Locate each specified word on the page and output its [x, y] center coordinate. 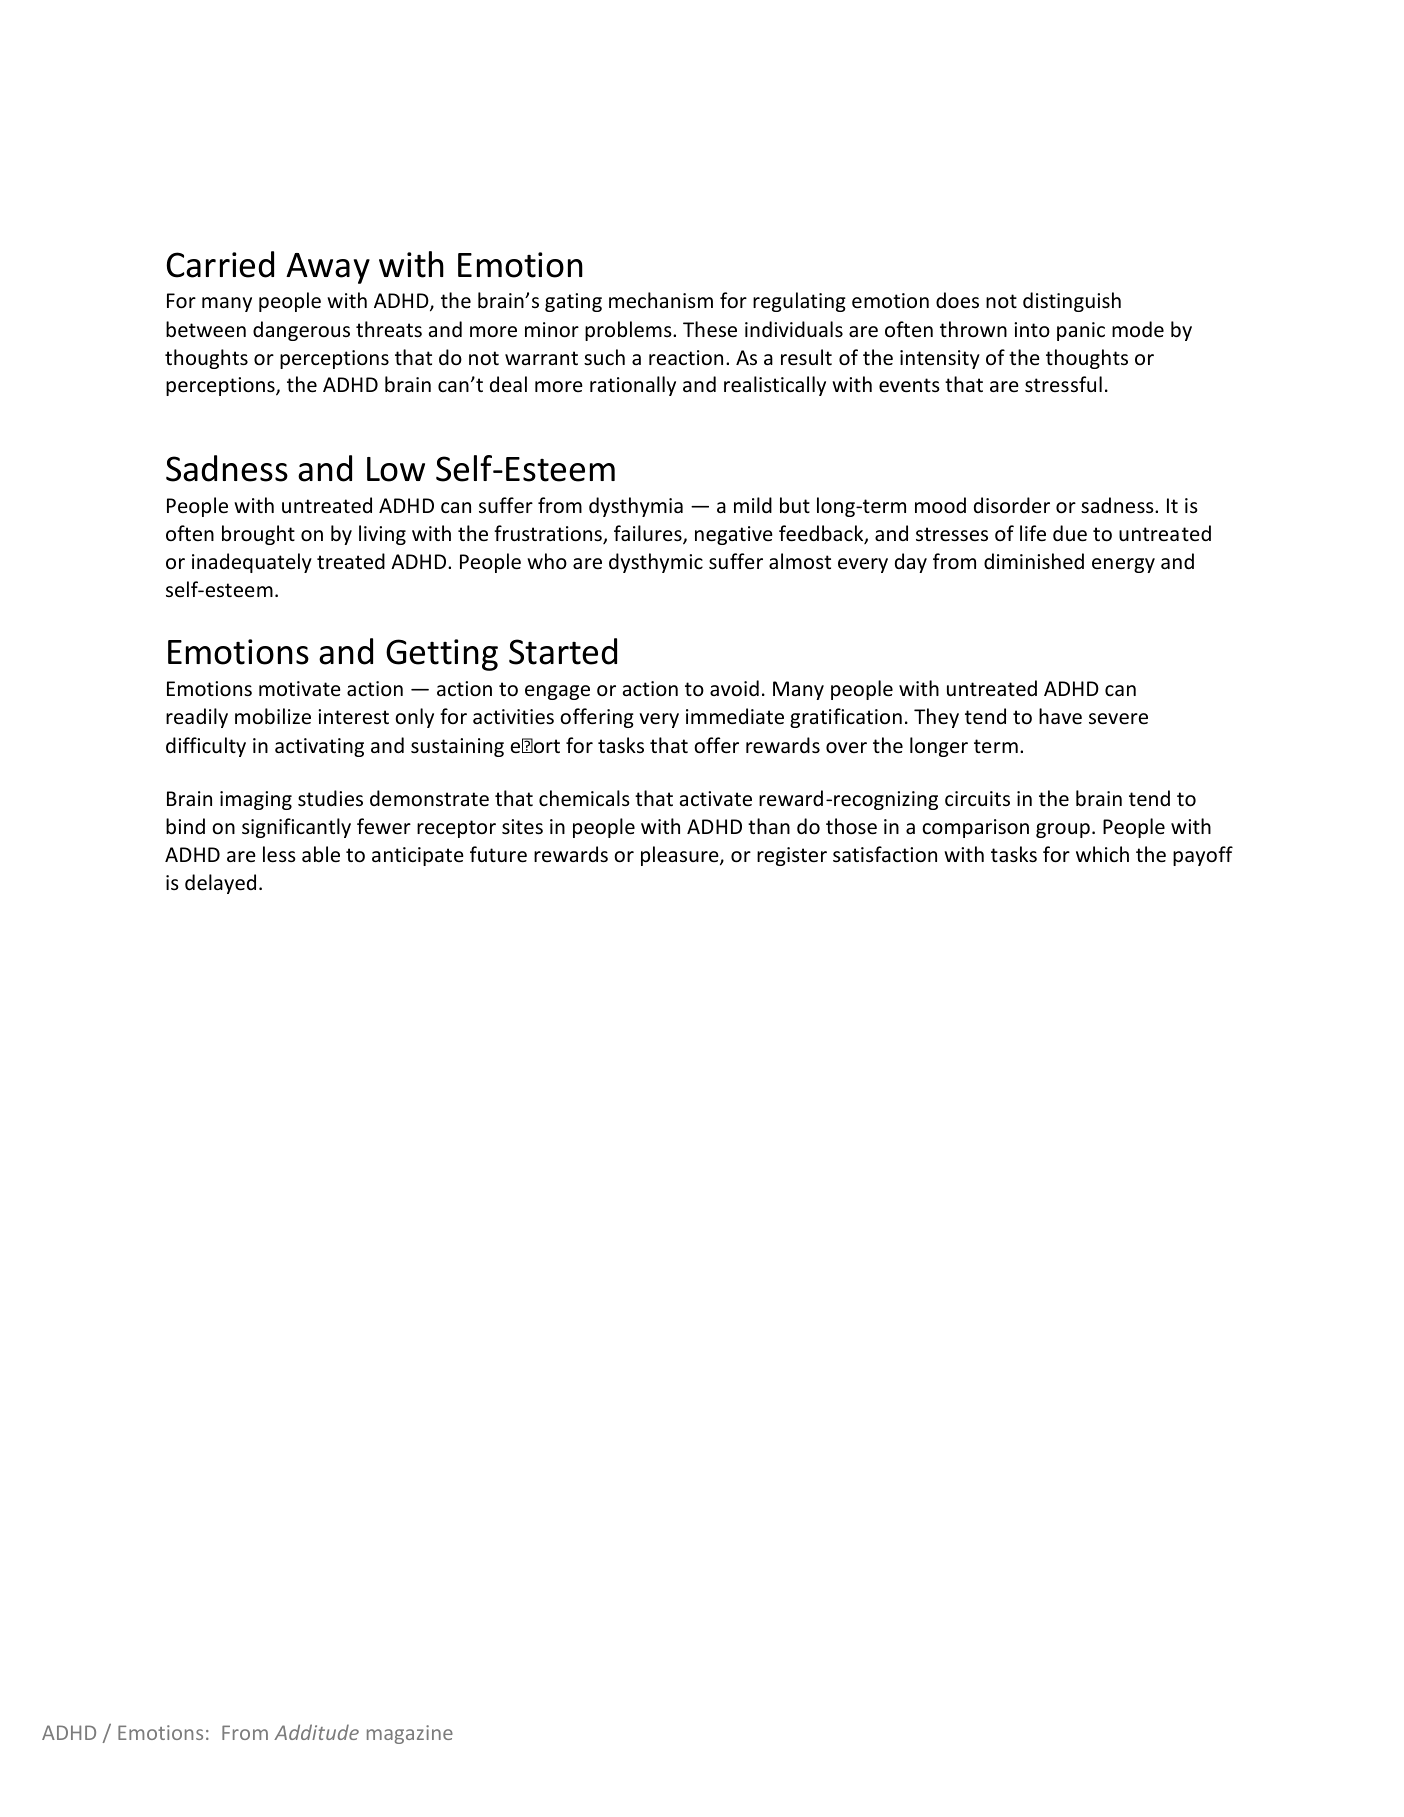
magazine [410, 1734]
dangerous [301, 331]
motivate [300, 688]
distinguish [1072, 302]
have [1060, 716]
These [710, 329]
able [321, 854]
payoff [1203, 856]
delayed [220, 884]
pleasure [681, 856]
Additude [316, 1732]
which [1102, 854]
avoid [734, 688]
